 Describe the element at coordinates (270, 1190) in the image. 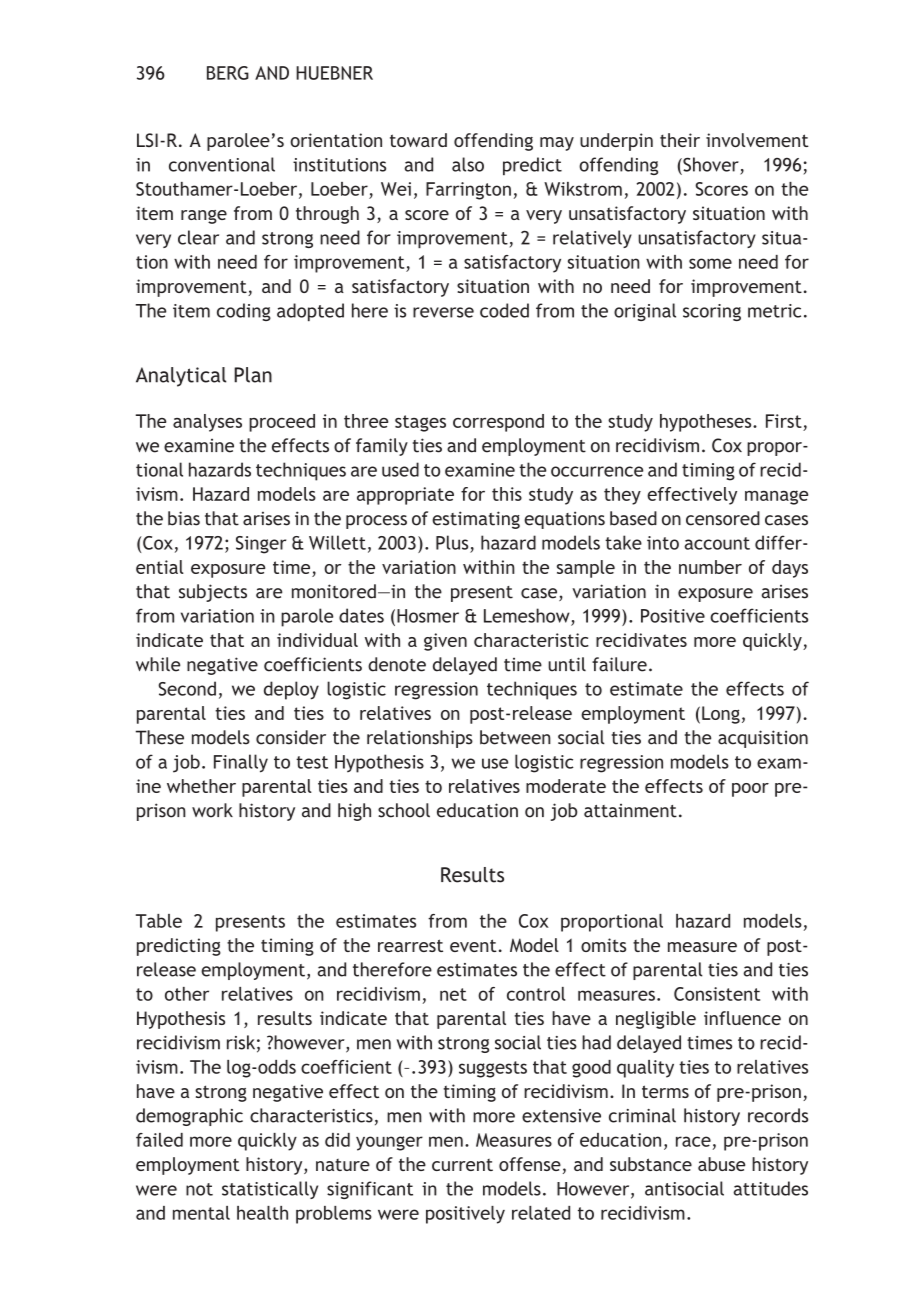

I see `statistically` at that location.
